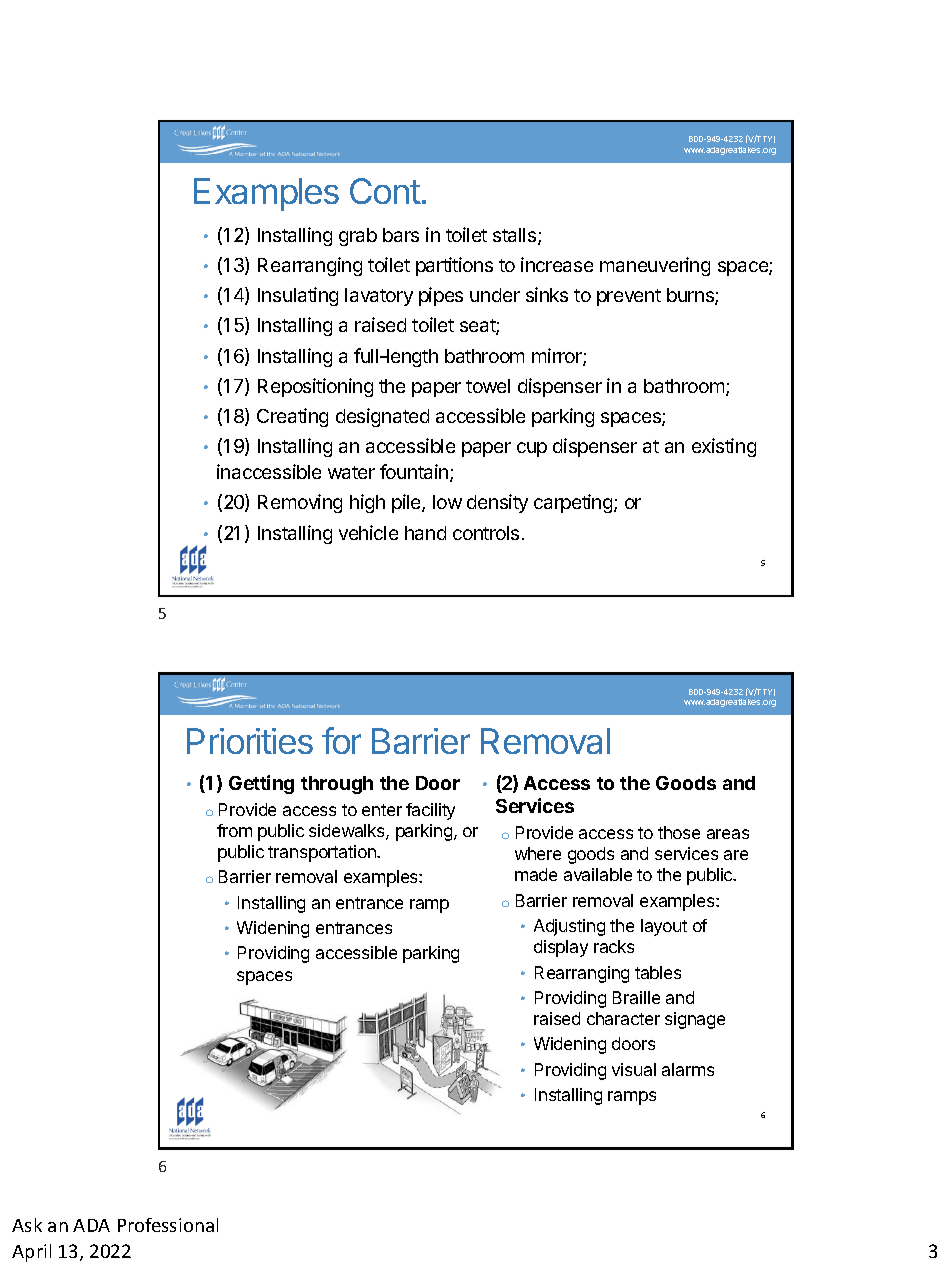 The width and height of the screenshot is (952, 1270). I want to click on lavatory, so click(379, 297).
